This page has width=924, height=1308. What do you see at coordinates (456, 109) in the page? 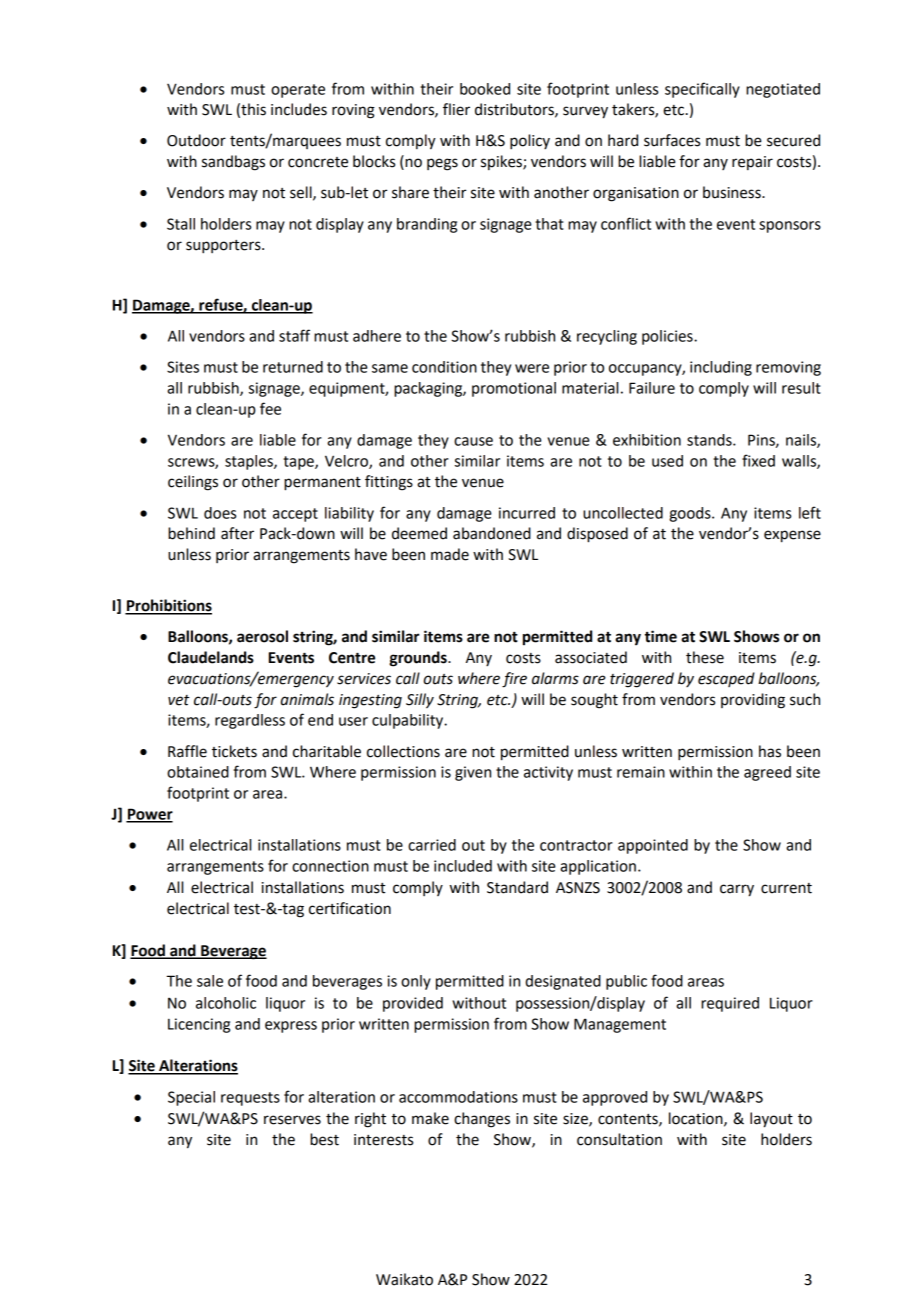
I see `flier` at bounding box center [456, 109].
